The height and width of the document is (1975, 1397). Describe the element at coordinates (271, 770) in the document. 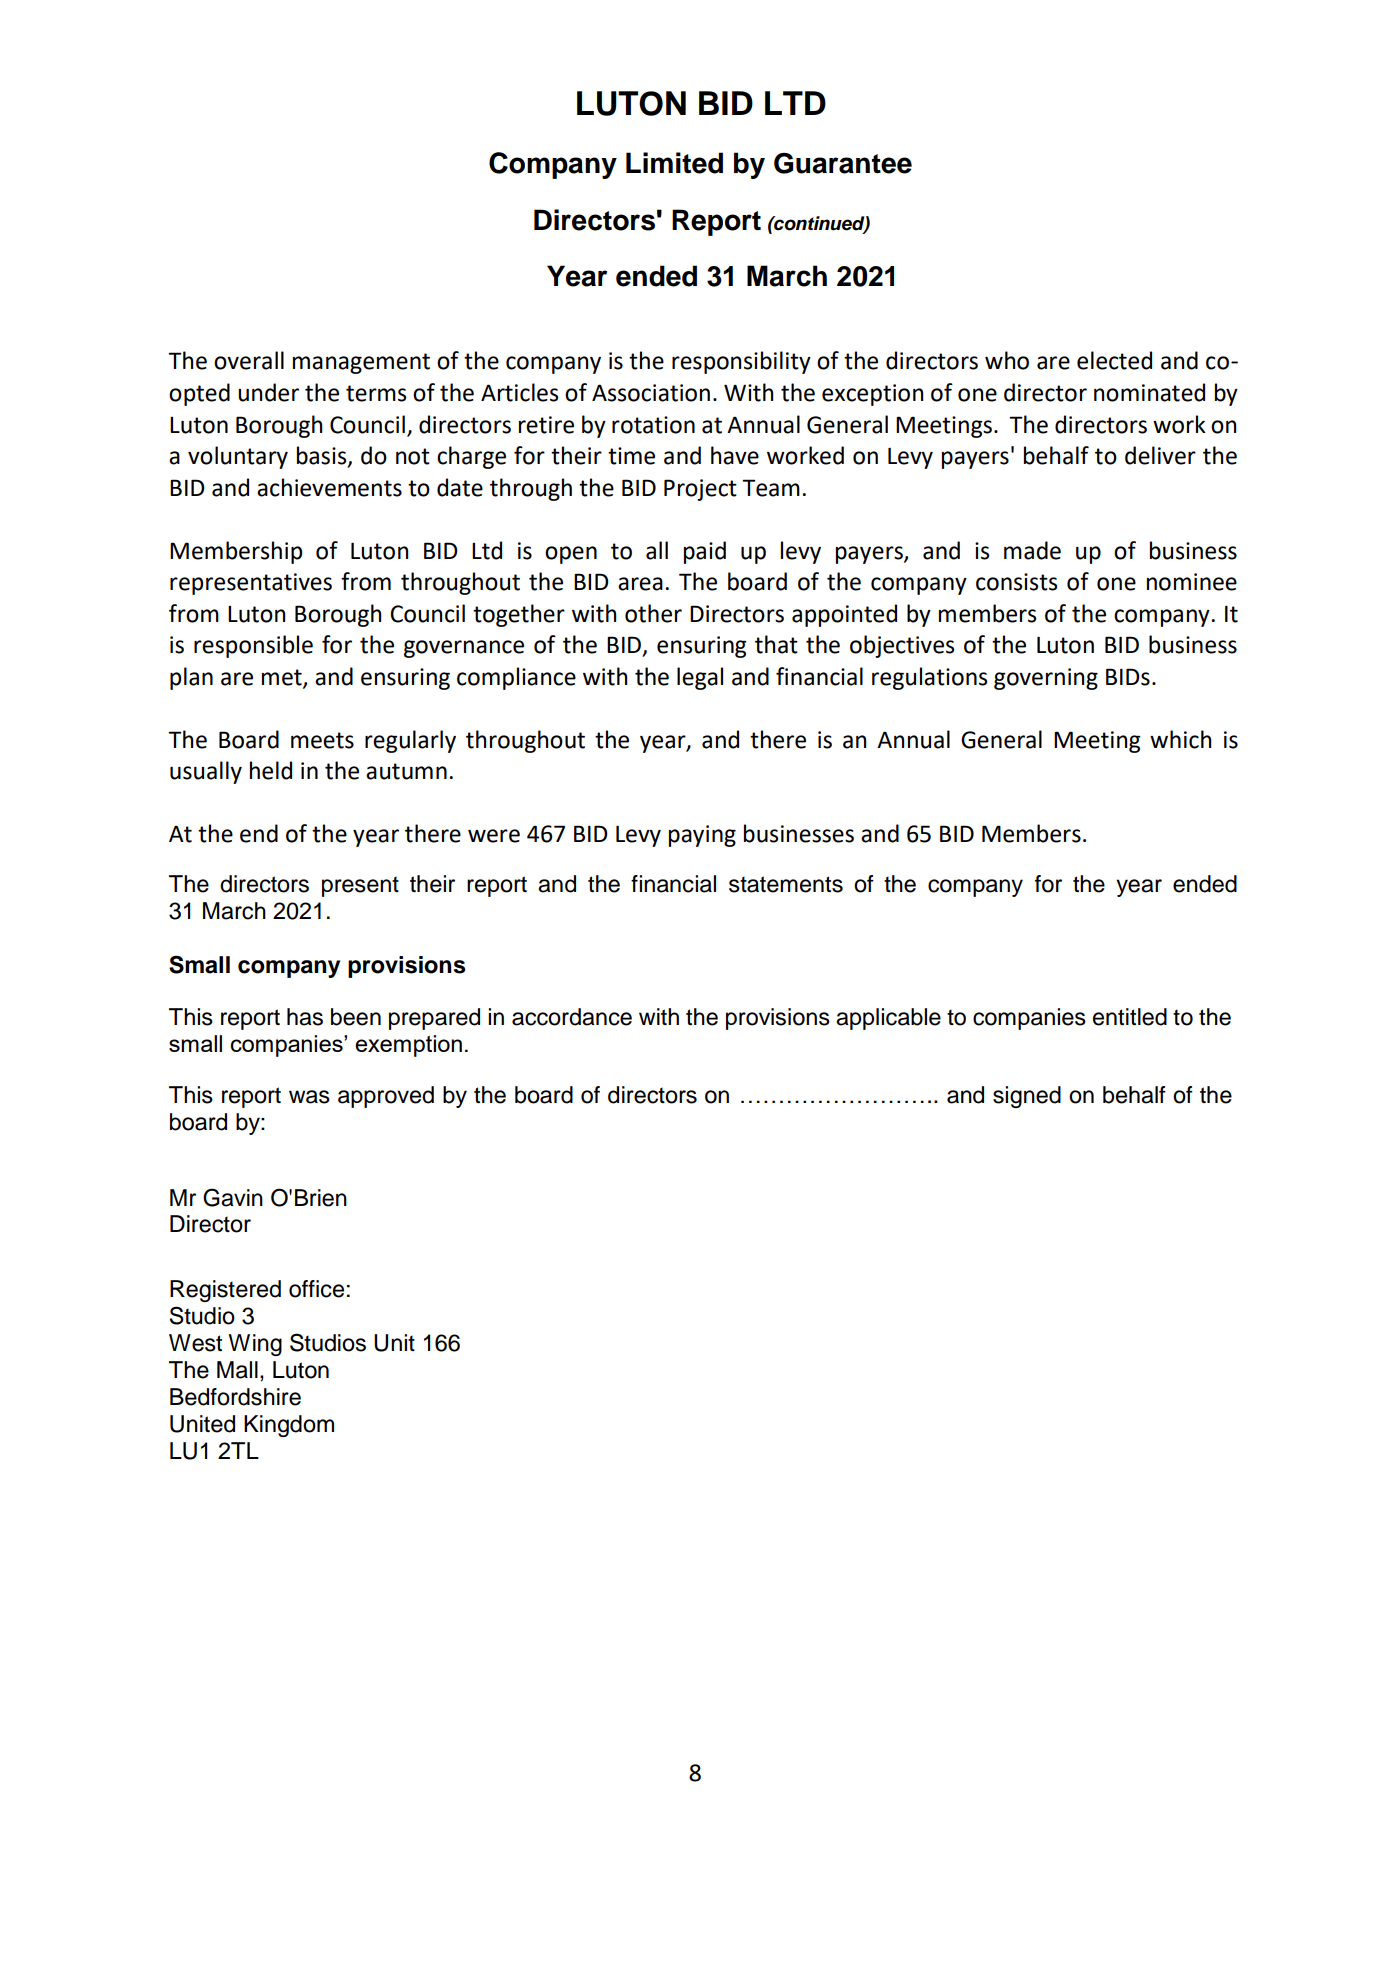

I see `held` at that location.
